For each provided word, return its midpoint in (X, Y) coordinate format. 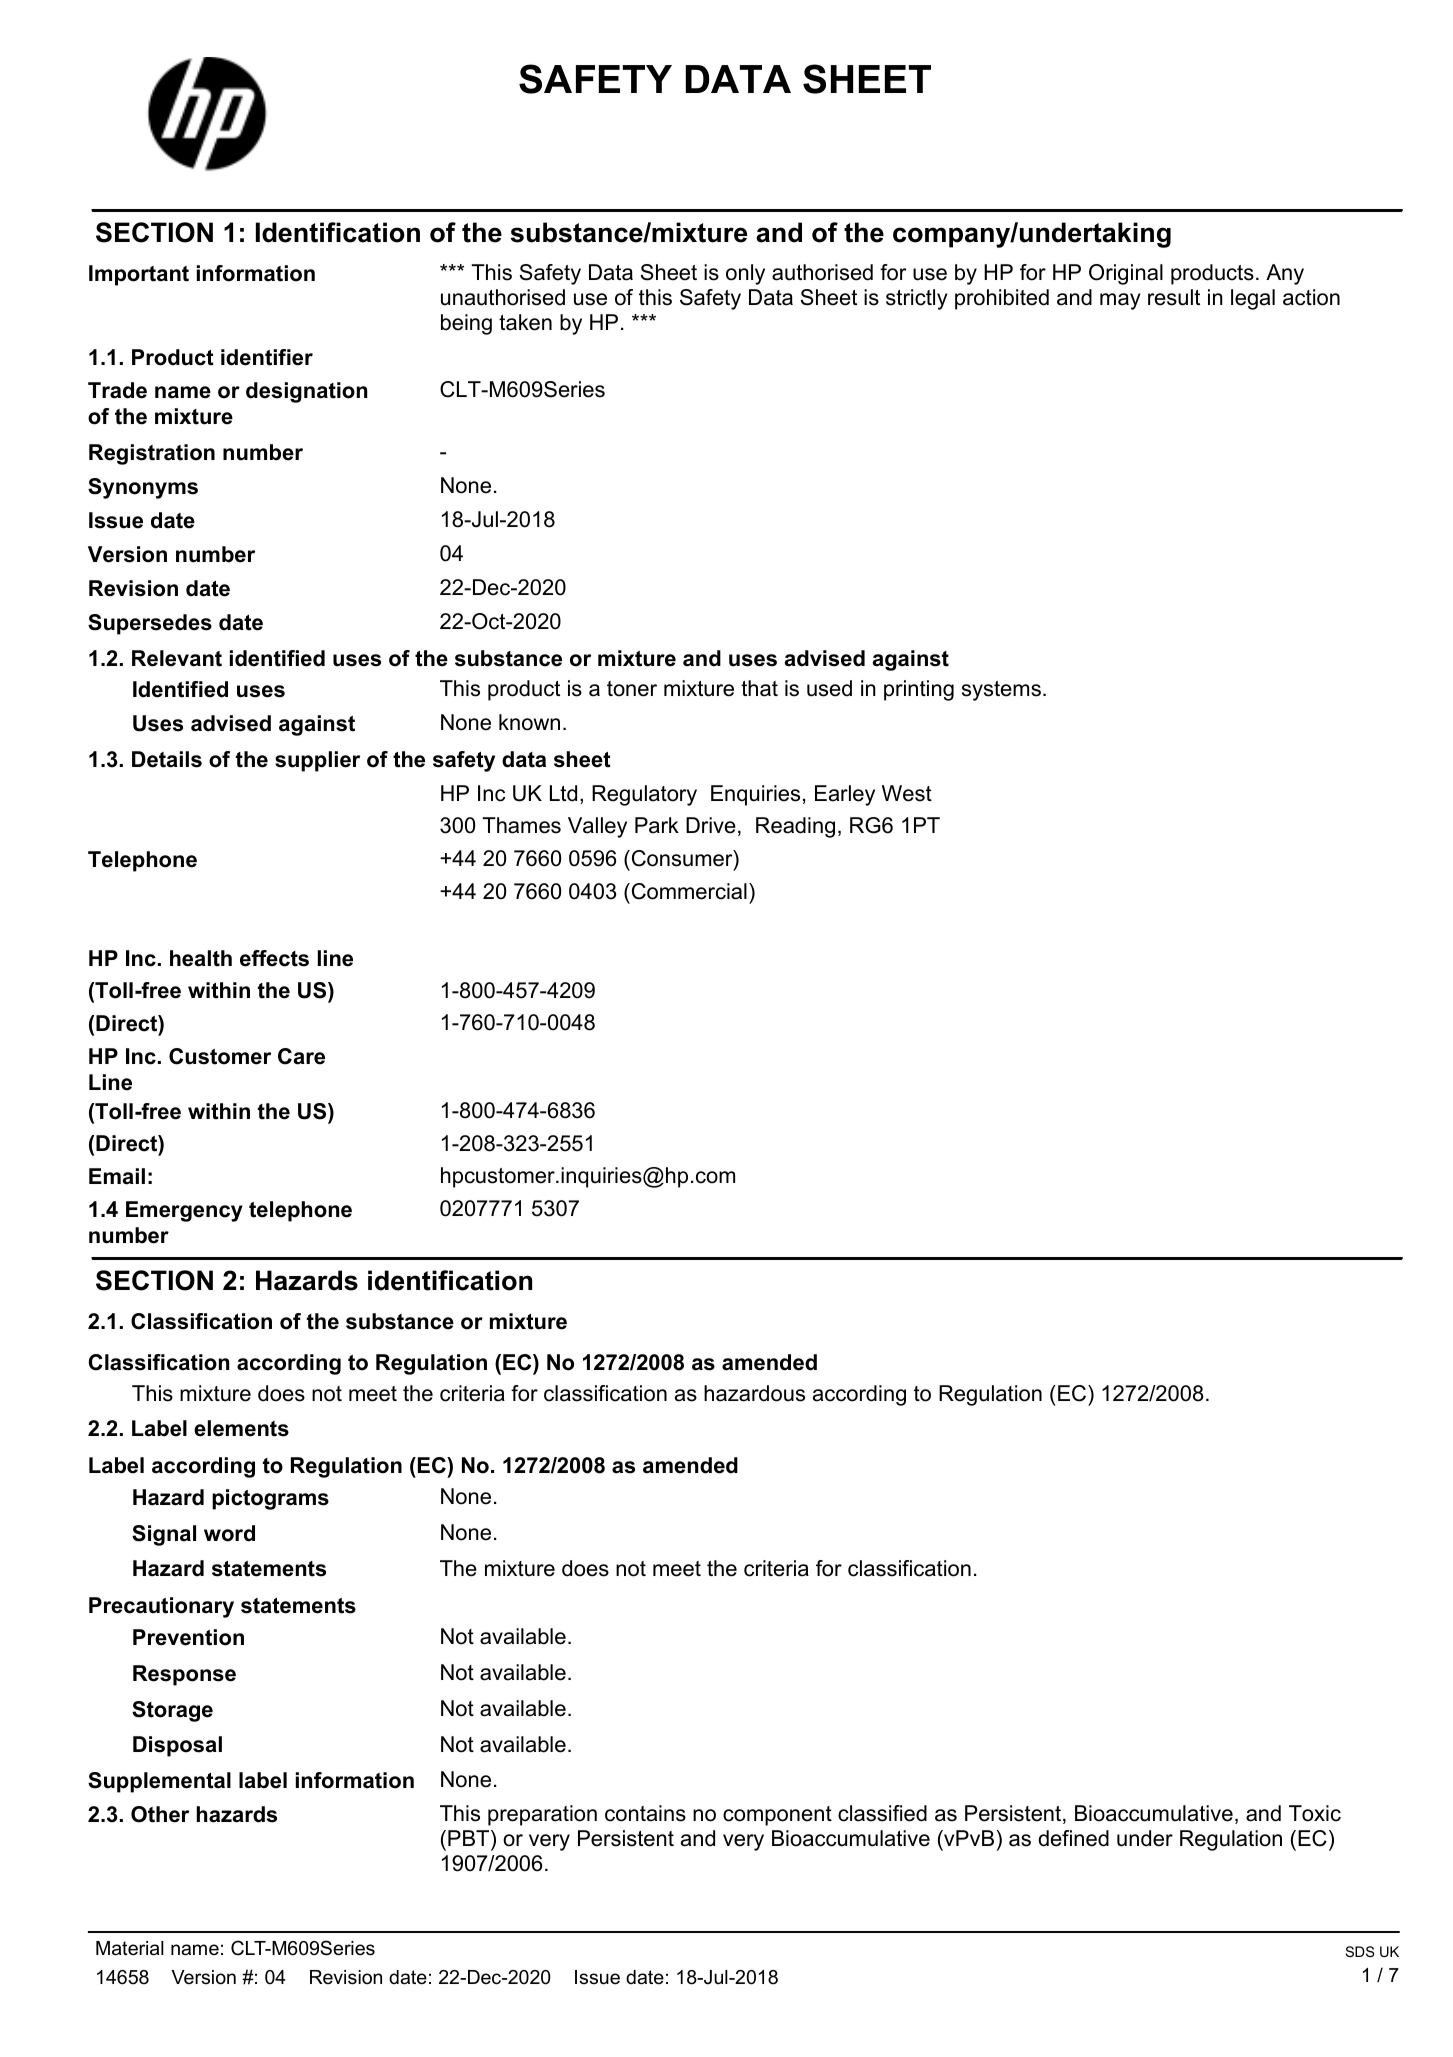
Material (130, 1948)
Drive (711, 825)
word (229, 1533)
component (777, 1816)
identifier (267, 357)
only (745, 274)
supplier (317, 761)
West (907, 793)
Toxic (1315, 1813)
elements (241, 1428)
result (1174, 297)
